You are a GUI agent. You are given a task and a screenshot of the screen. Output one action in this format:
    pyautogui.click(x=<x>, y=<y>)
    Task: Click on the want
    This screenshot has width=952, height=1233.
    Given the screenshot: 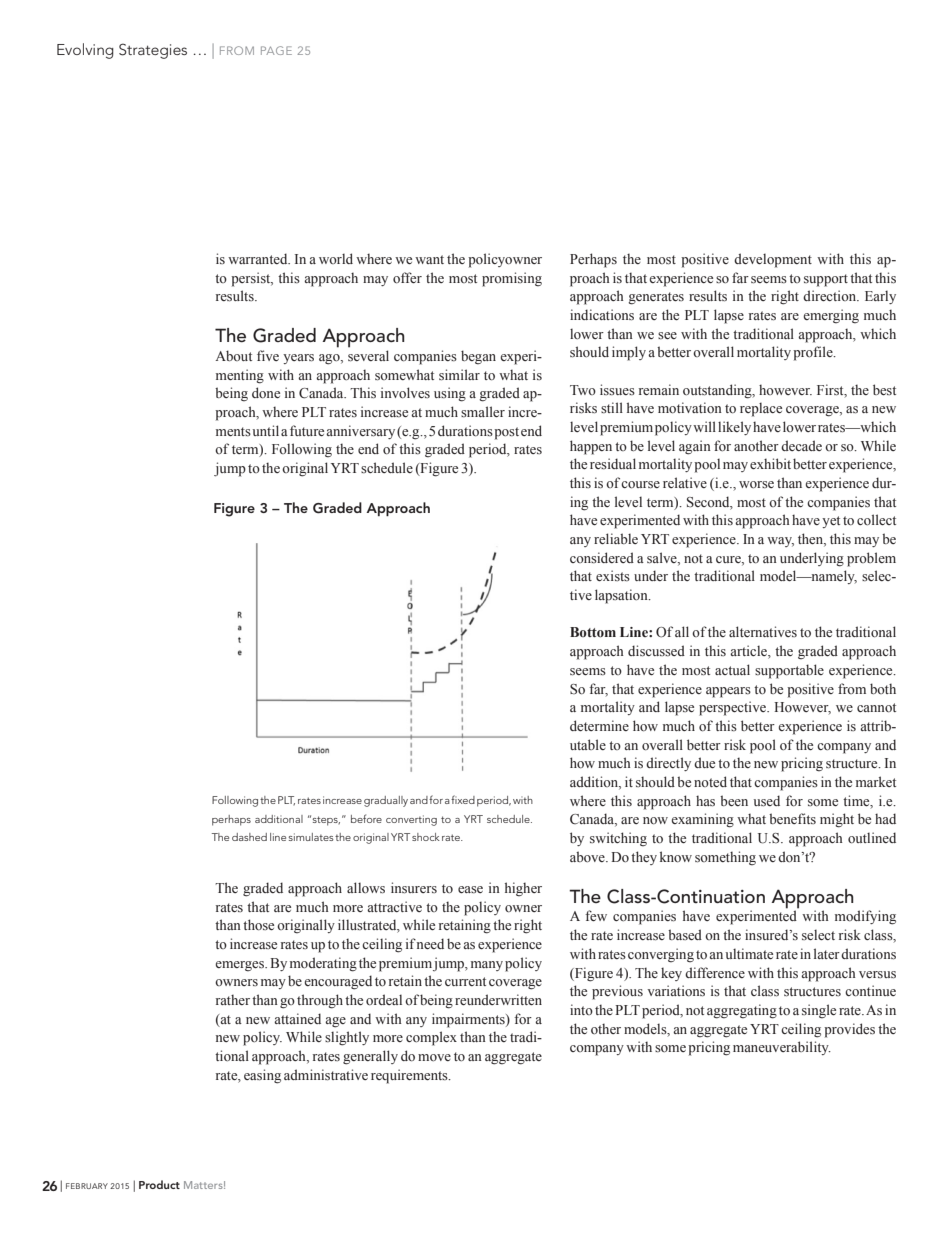 What is the action you would take?
    pyautogui.click(x=429, y=259)
